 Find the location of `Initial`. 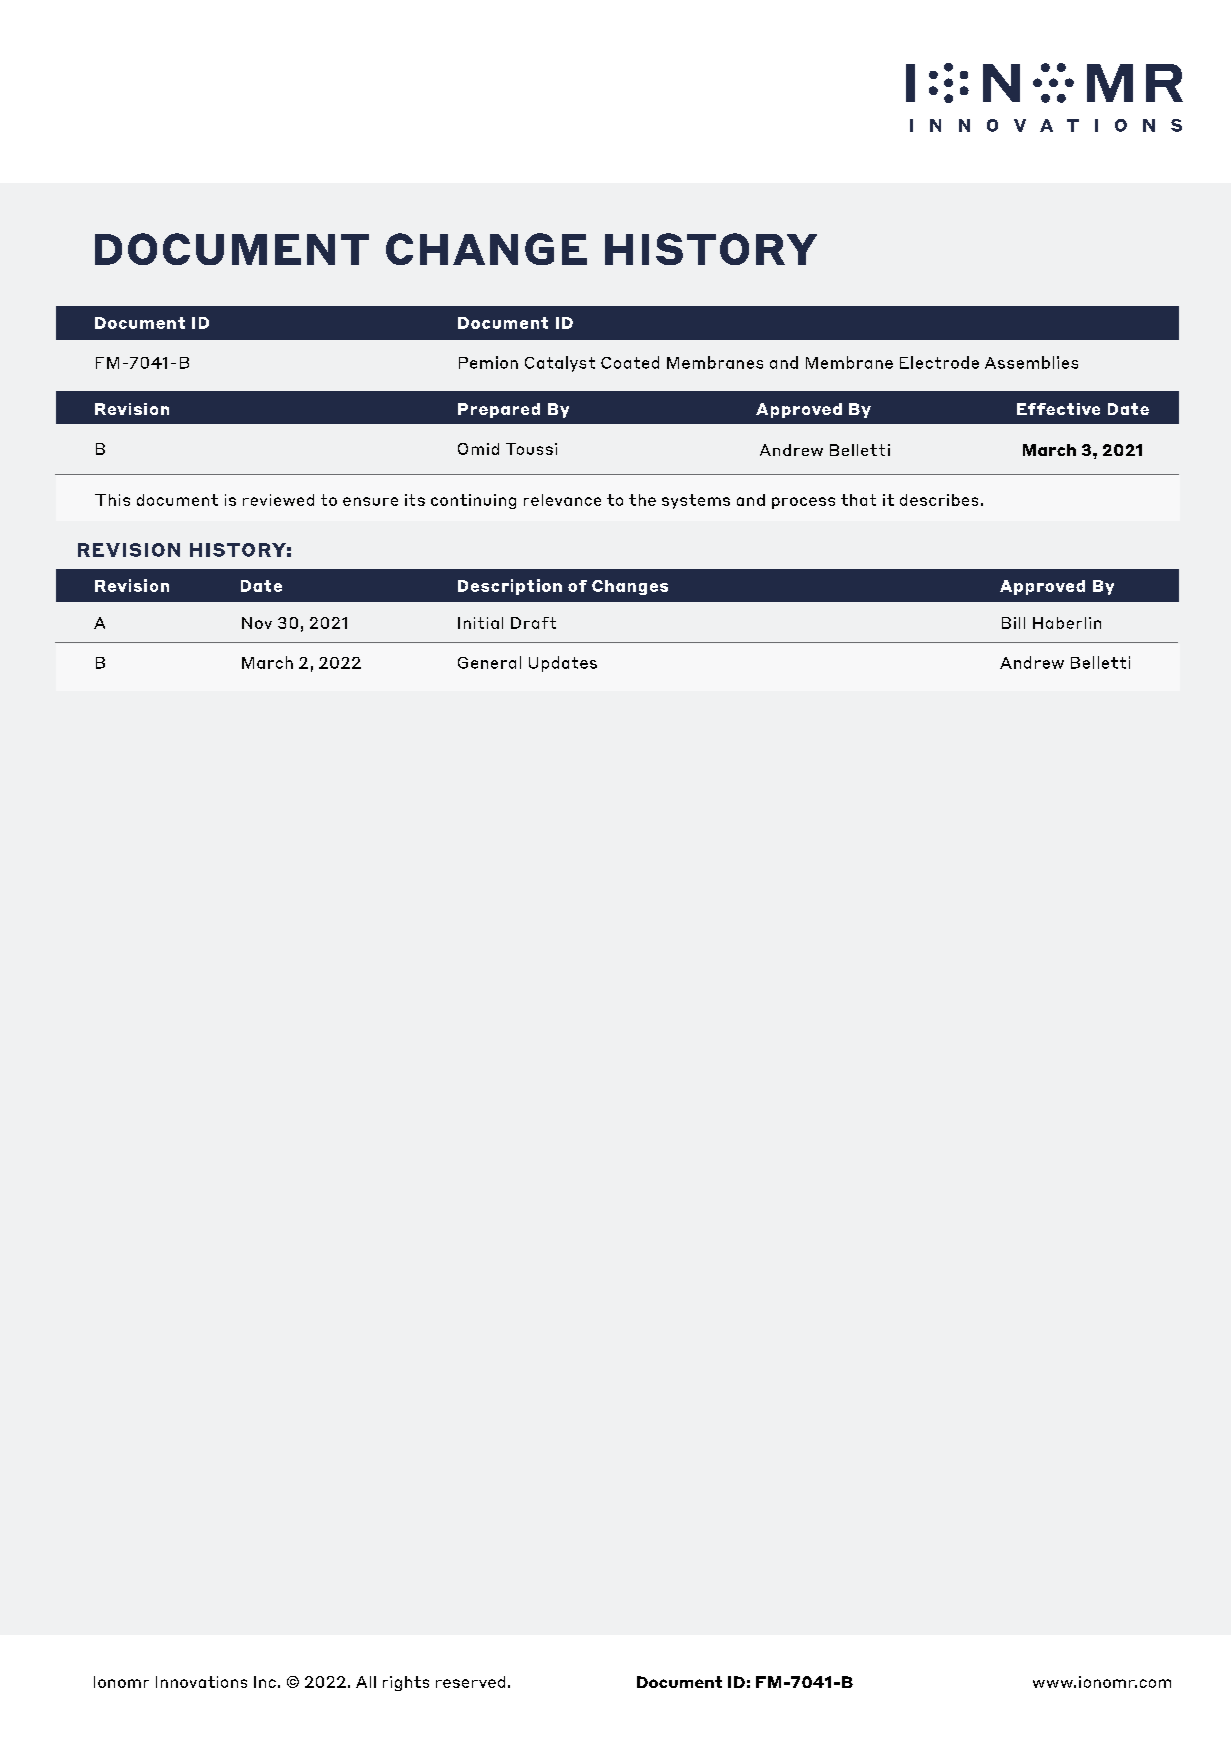

Initial is located at coordinates (480, 623).
